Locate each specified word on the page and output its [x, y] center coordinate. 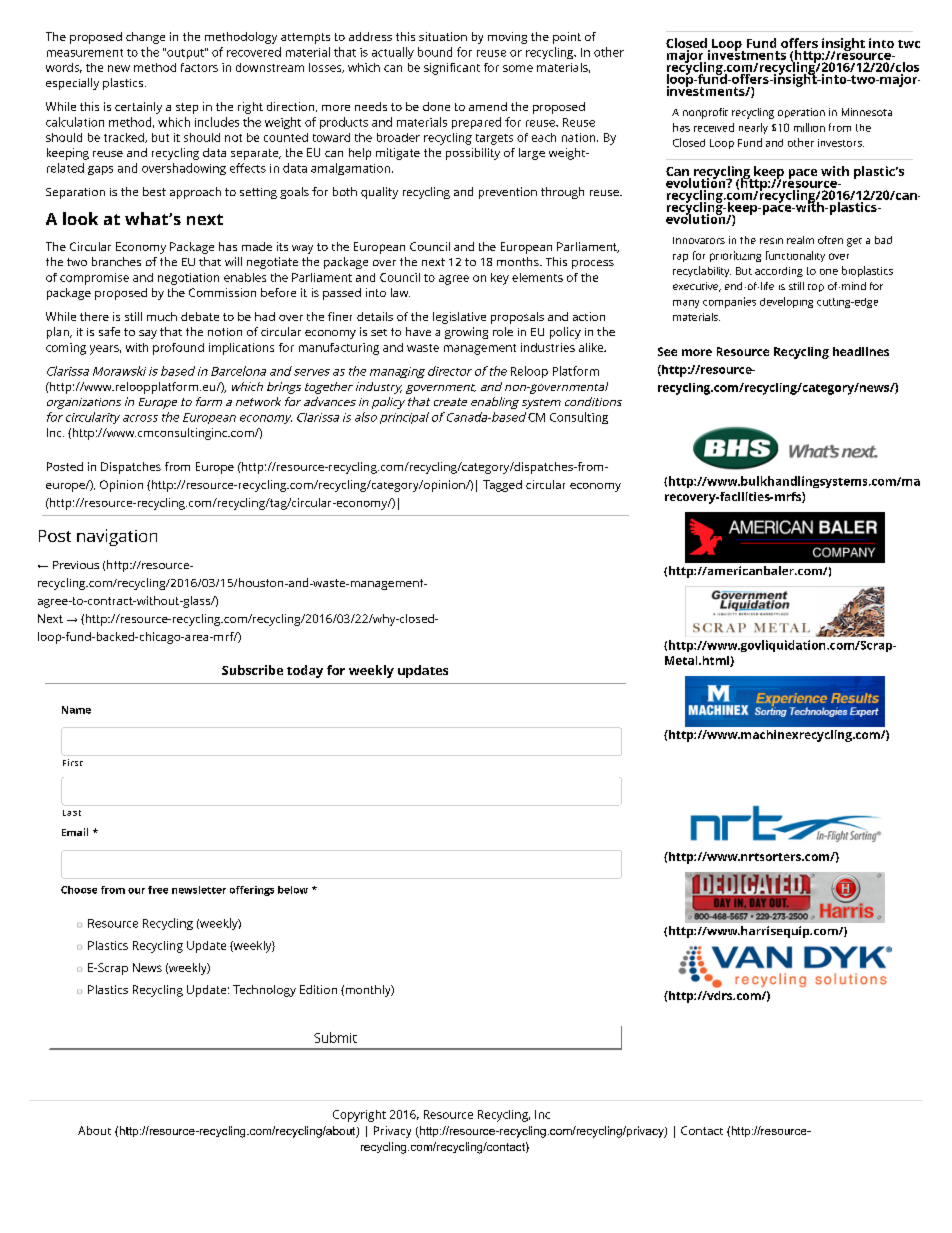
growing [466, 333]
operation [801, 113]
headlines [861, 351]
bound [435, 52]
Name [76, 710]
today [305, 671]
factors [199, 67]
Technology [264, 991]
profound [178, 349]
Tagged [502, 486]
